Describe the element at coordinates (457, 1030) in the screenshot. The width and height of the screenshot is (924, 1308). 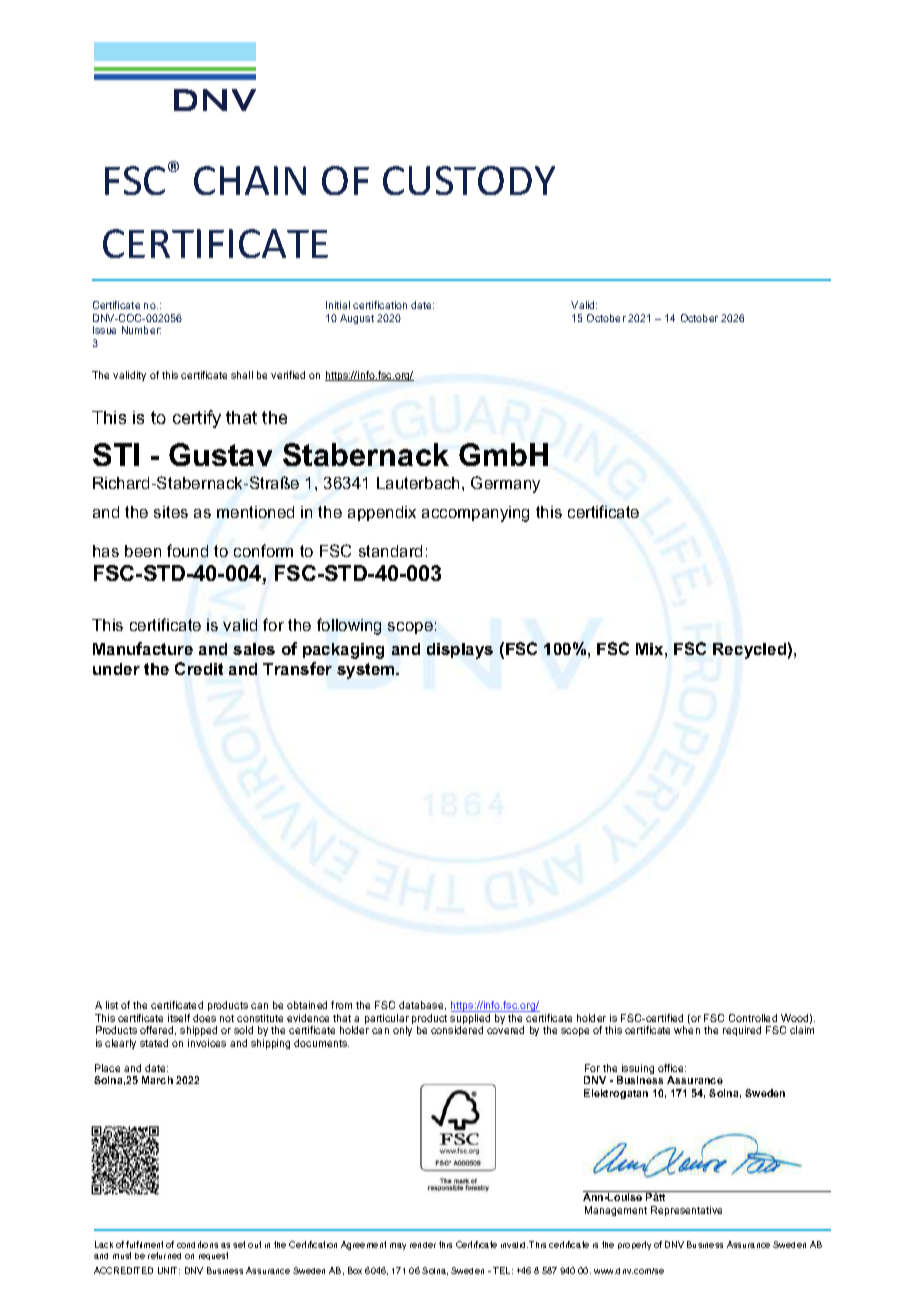
I see `considered` at that location.
